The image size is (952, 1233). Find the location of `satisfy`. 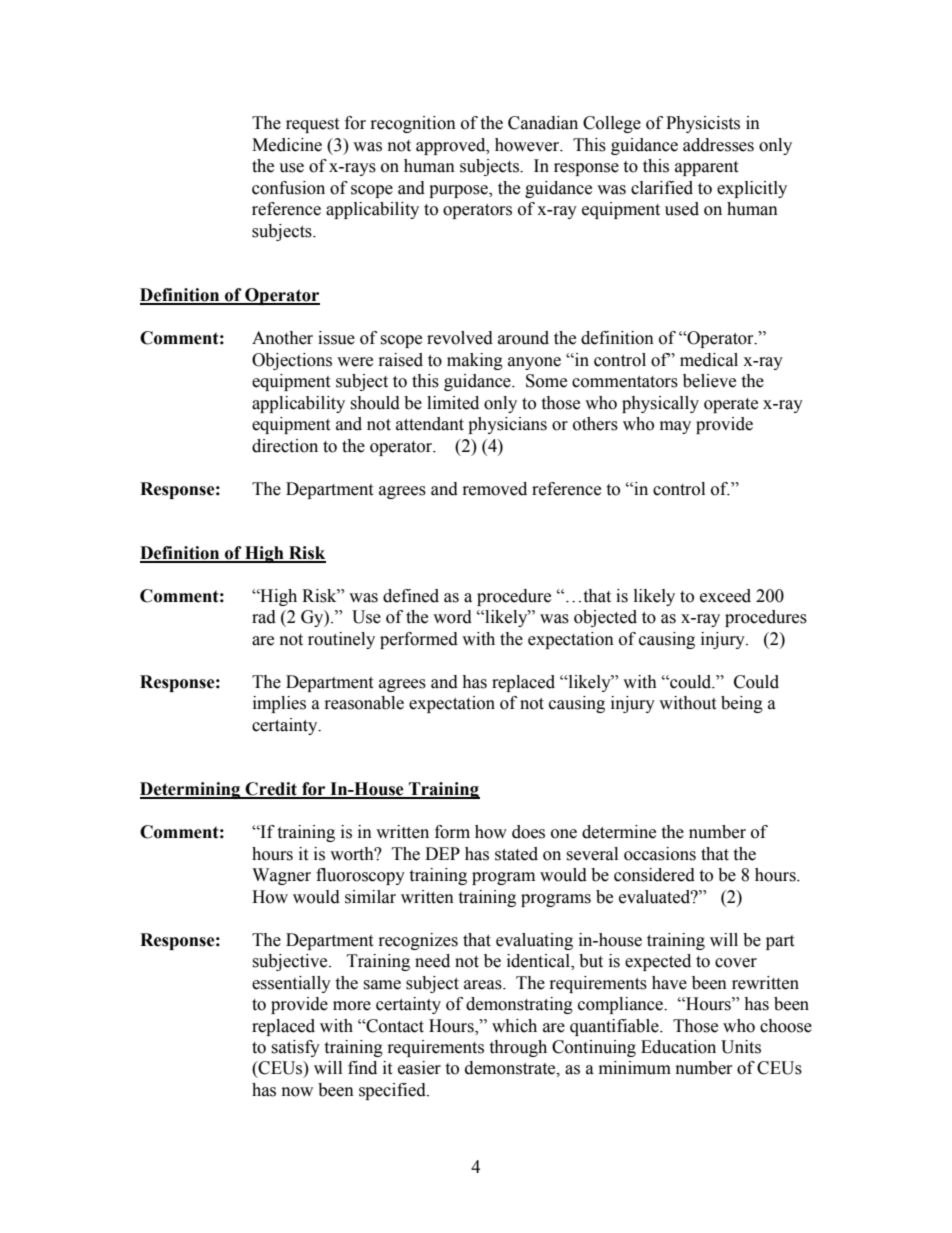

satisfy is located at coordinates (295, 1048).
